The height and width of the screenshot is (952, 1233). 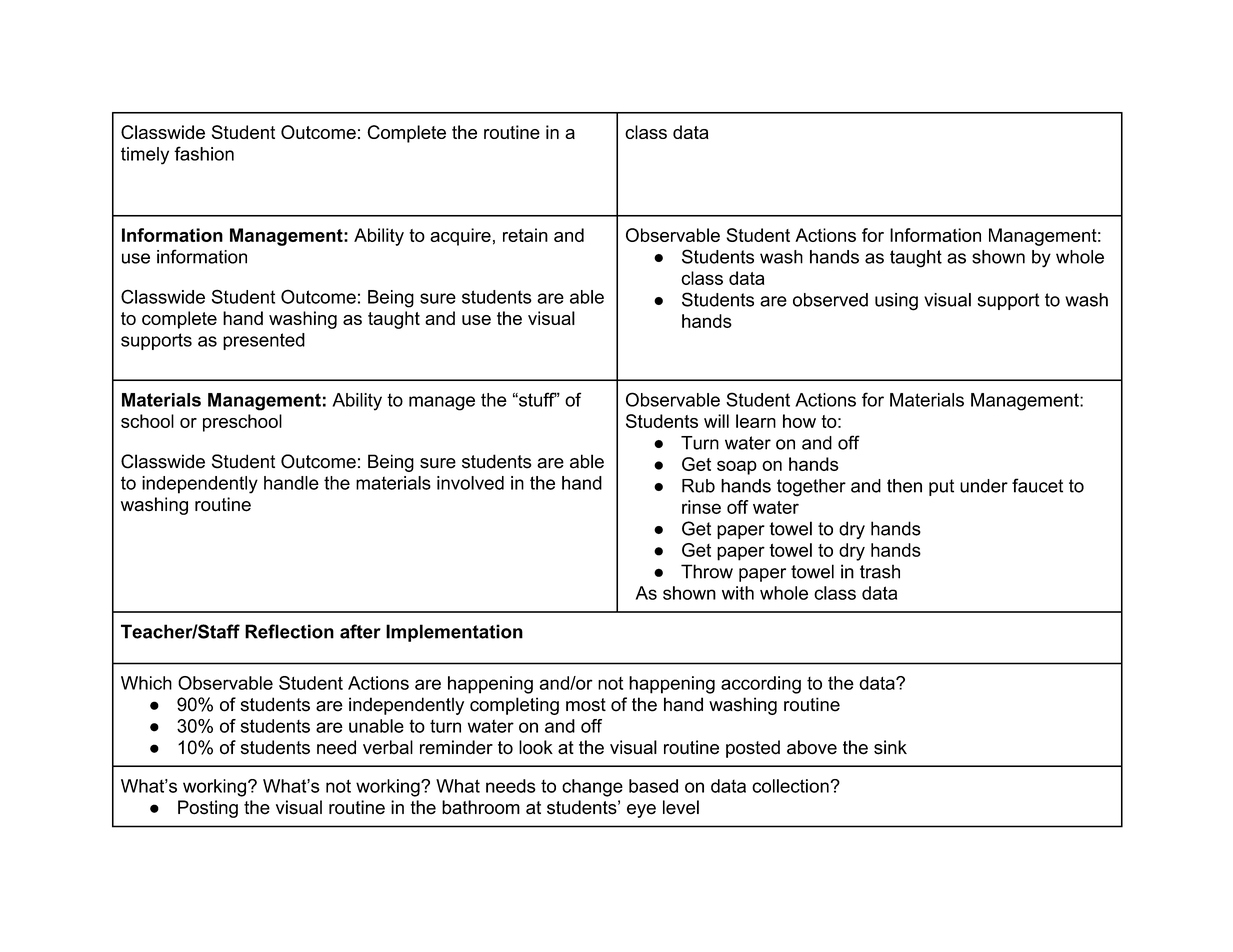 I want to click on fashion, so click(x=204, y=153).
